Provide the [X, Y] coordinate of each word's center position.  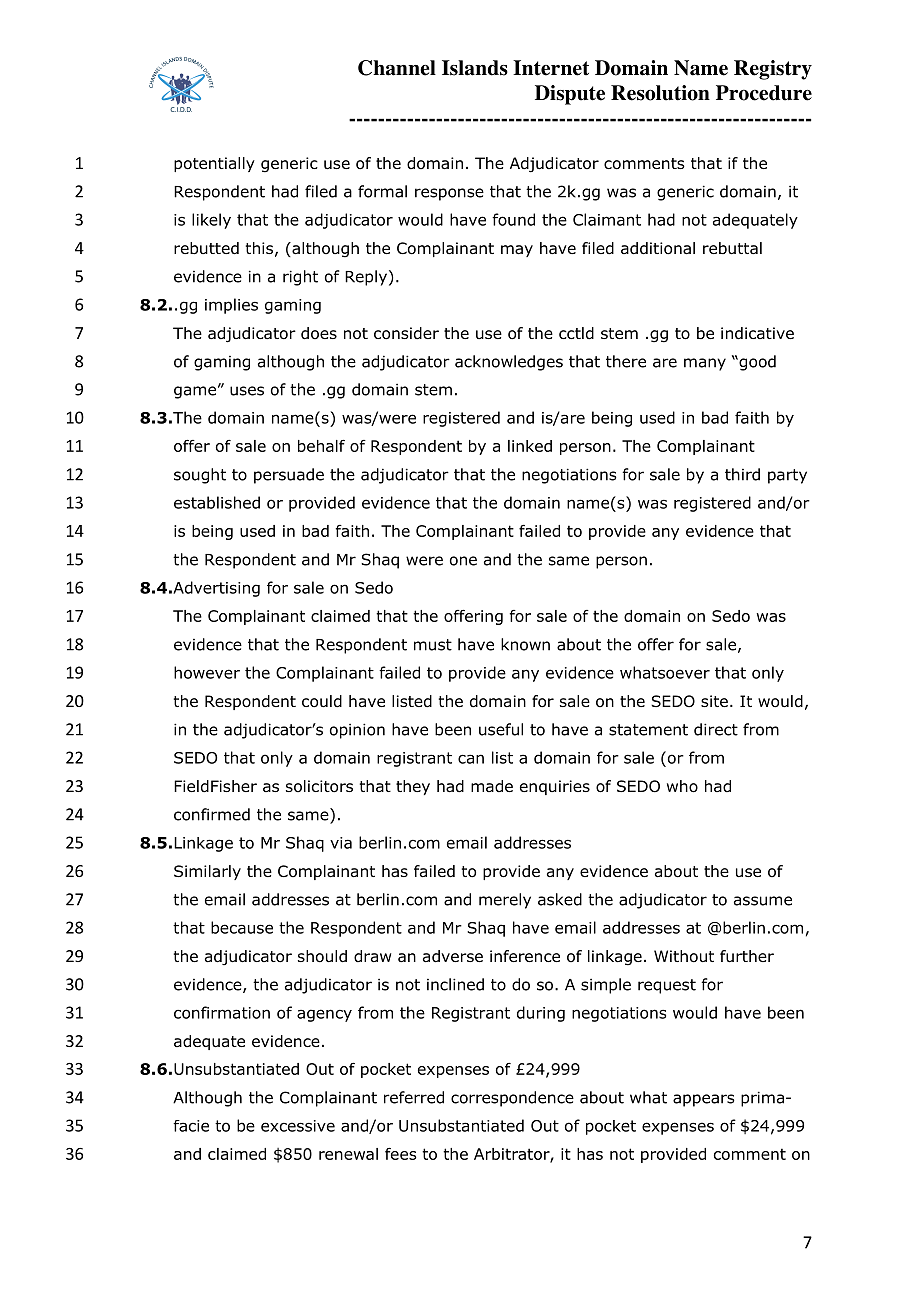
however [207, 672]
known [525, 644]
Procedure [764, 93]
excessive [298, 1126]
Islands [475, 68]
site [714, 701]
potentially [214, 164]
